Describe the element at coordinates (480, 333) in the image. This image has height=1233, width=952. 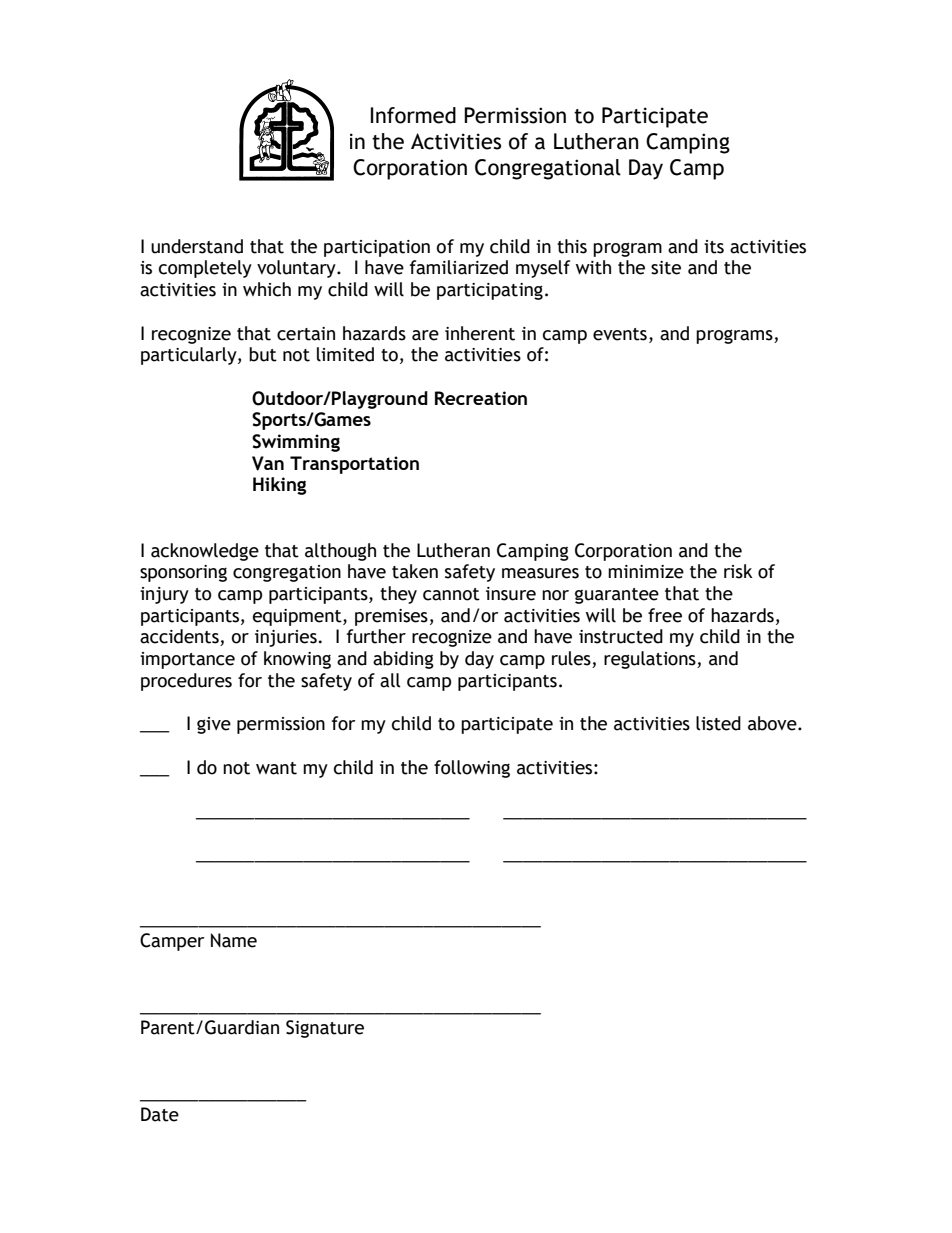
I see `inherent` at that location.
